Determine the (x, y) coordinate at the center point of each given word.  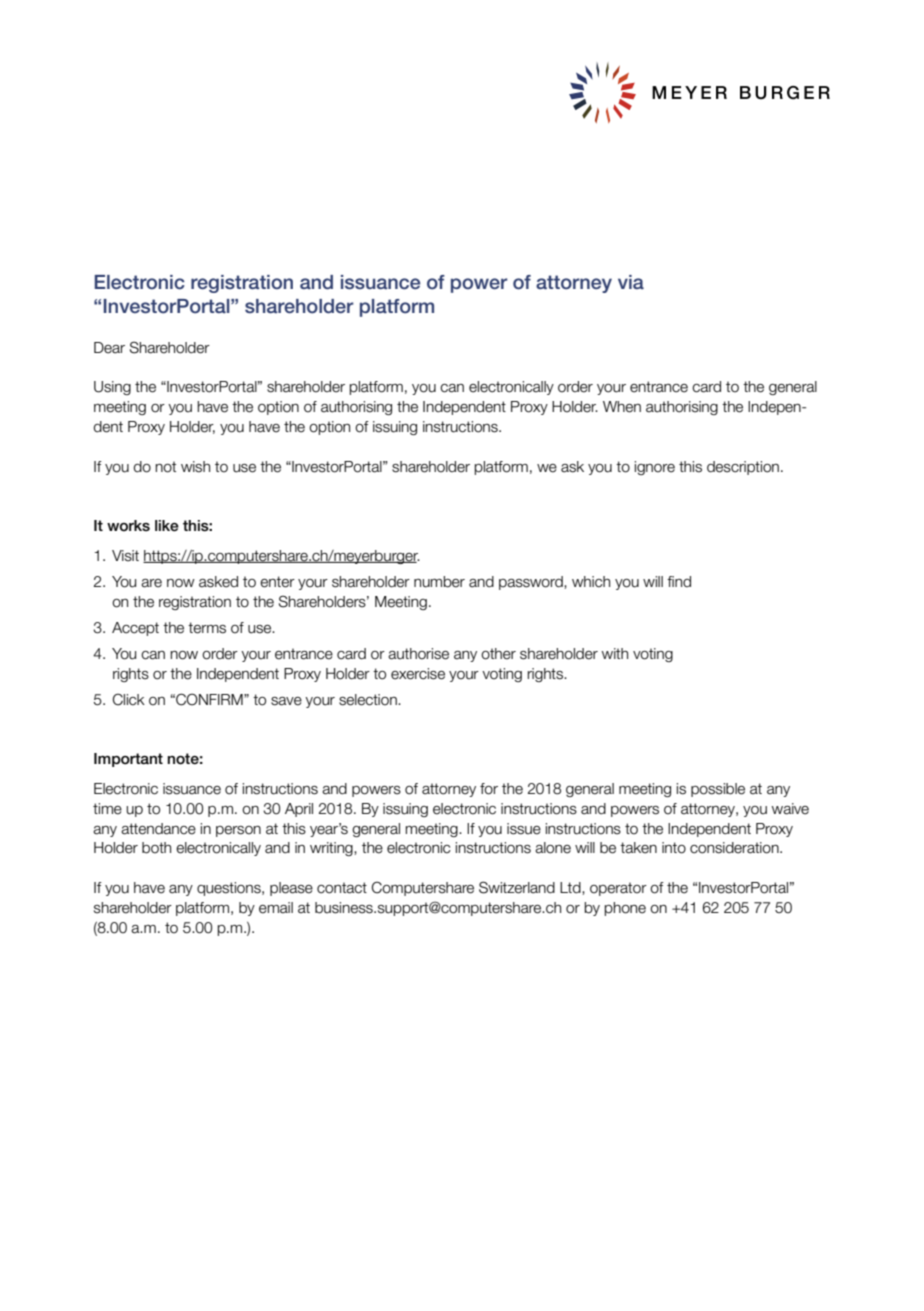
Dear (109, 348)
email (276, 908)
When (622, 407)
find (679, 581)
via (631, 282)
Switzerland (517, 887)
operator (618, 889)
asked (218, 582)
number (439, 582)
